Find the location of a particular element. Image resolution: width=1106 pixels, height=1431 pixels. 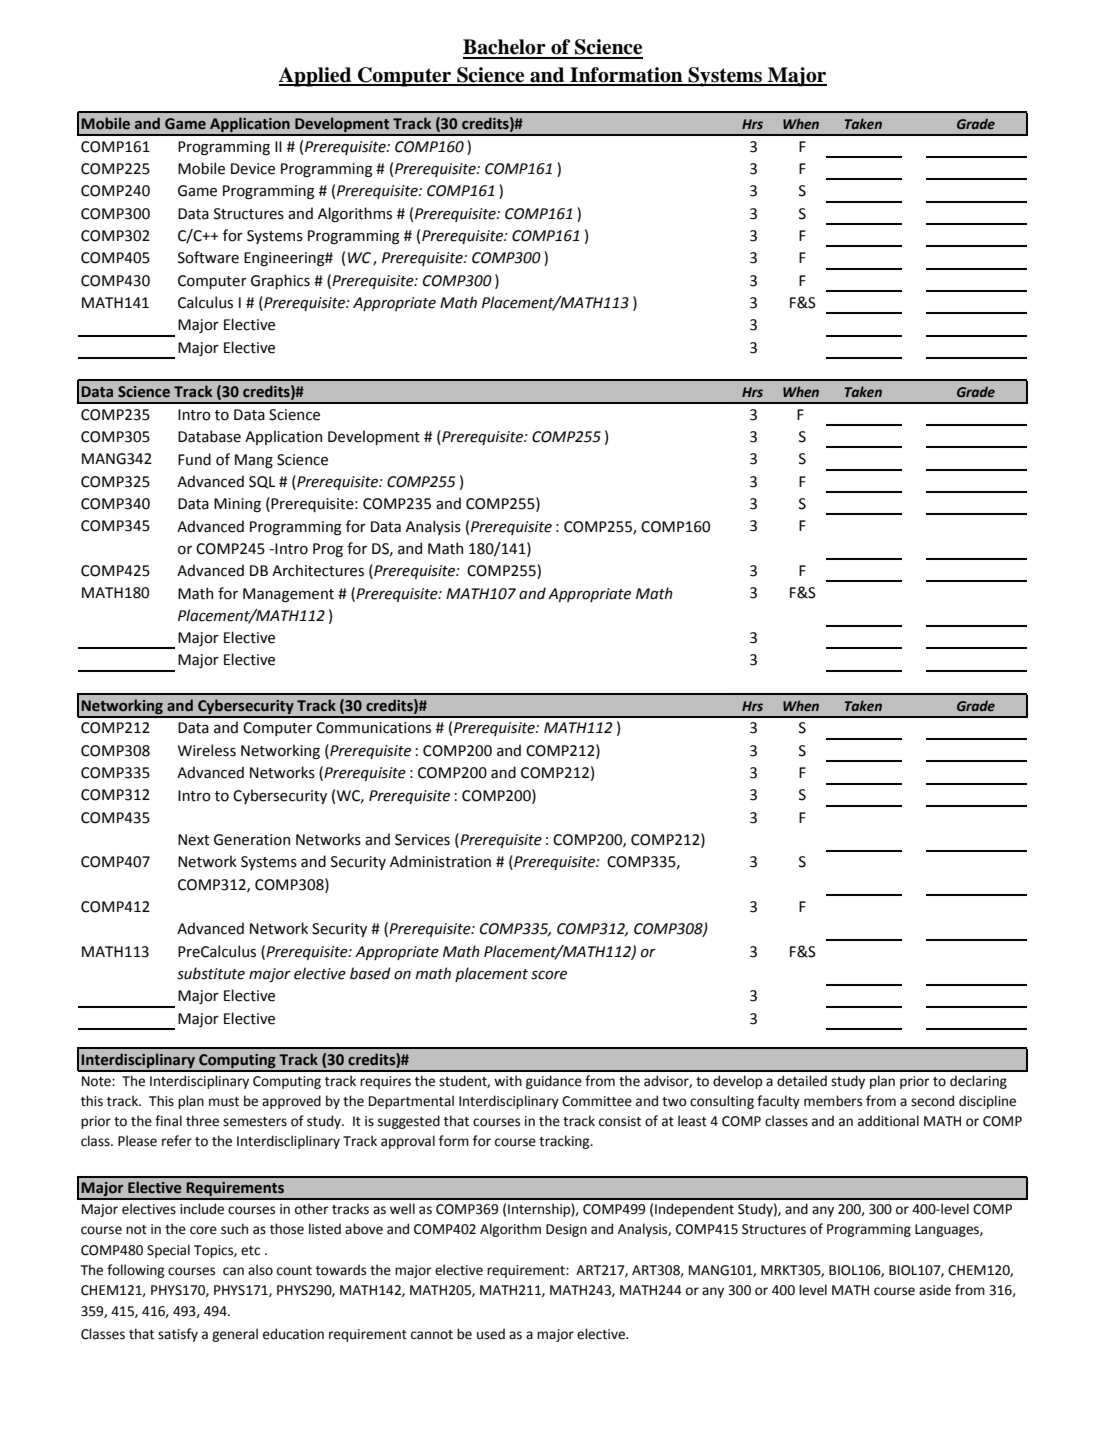

Applied is located at coordinates (316, 77).
